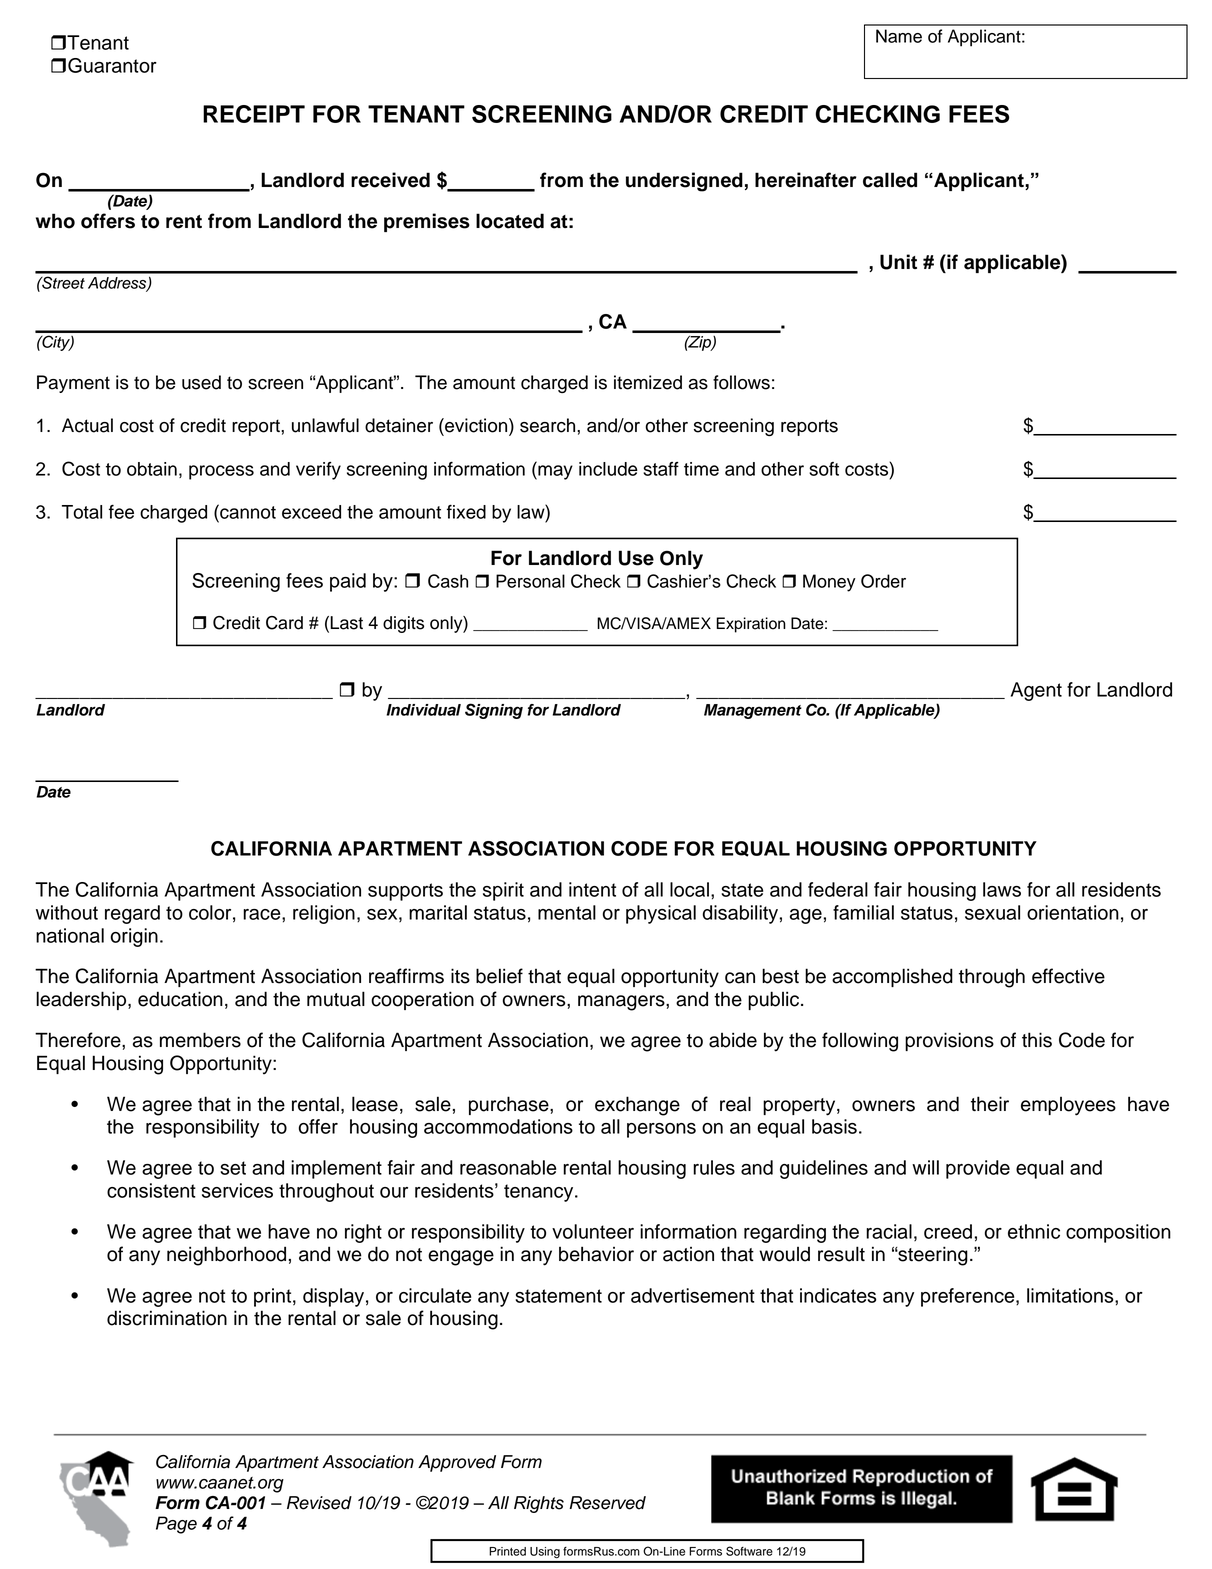 The width and height of the screenshot is (1212, 1569). I want to click on Order, so click(883, 581).
